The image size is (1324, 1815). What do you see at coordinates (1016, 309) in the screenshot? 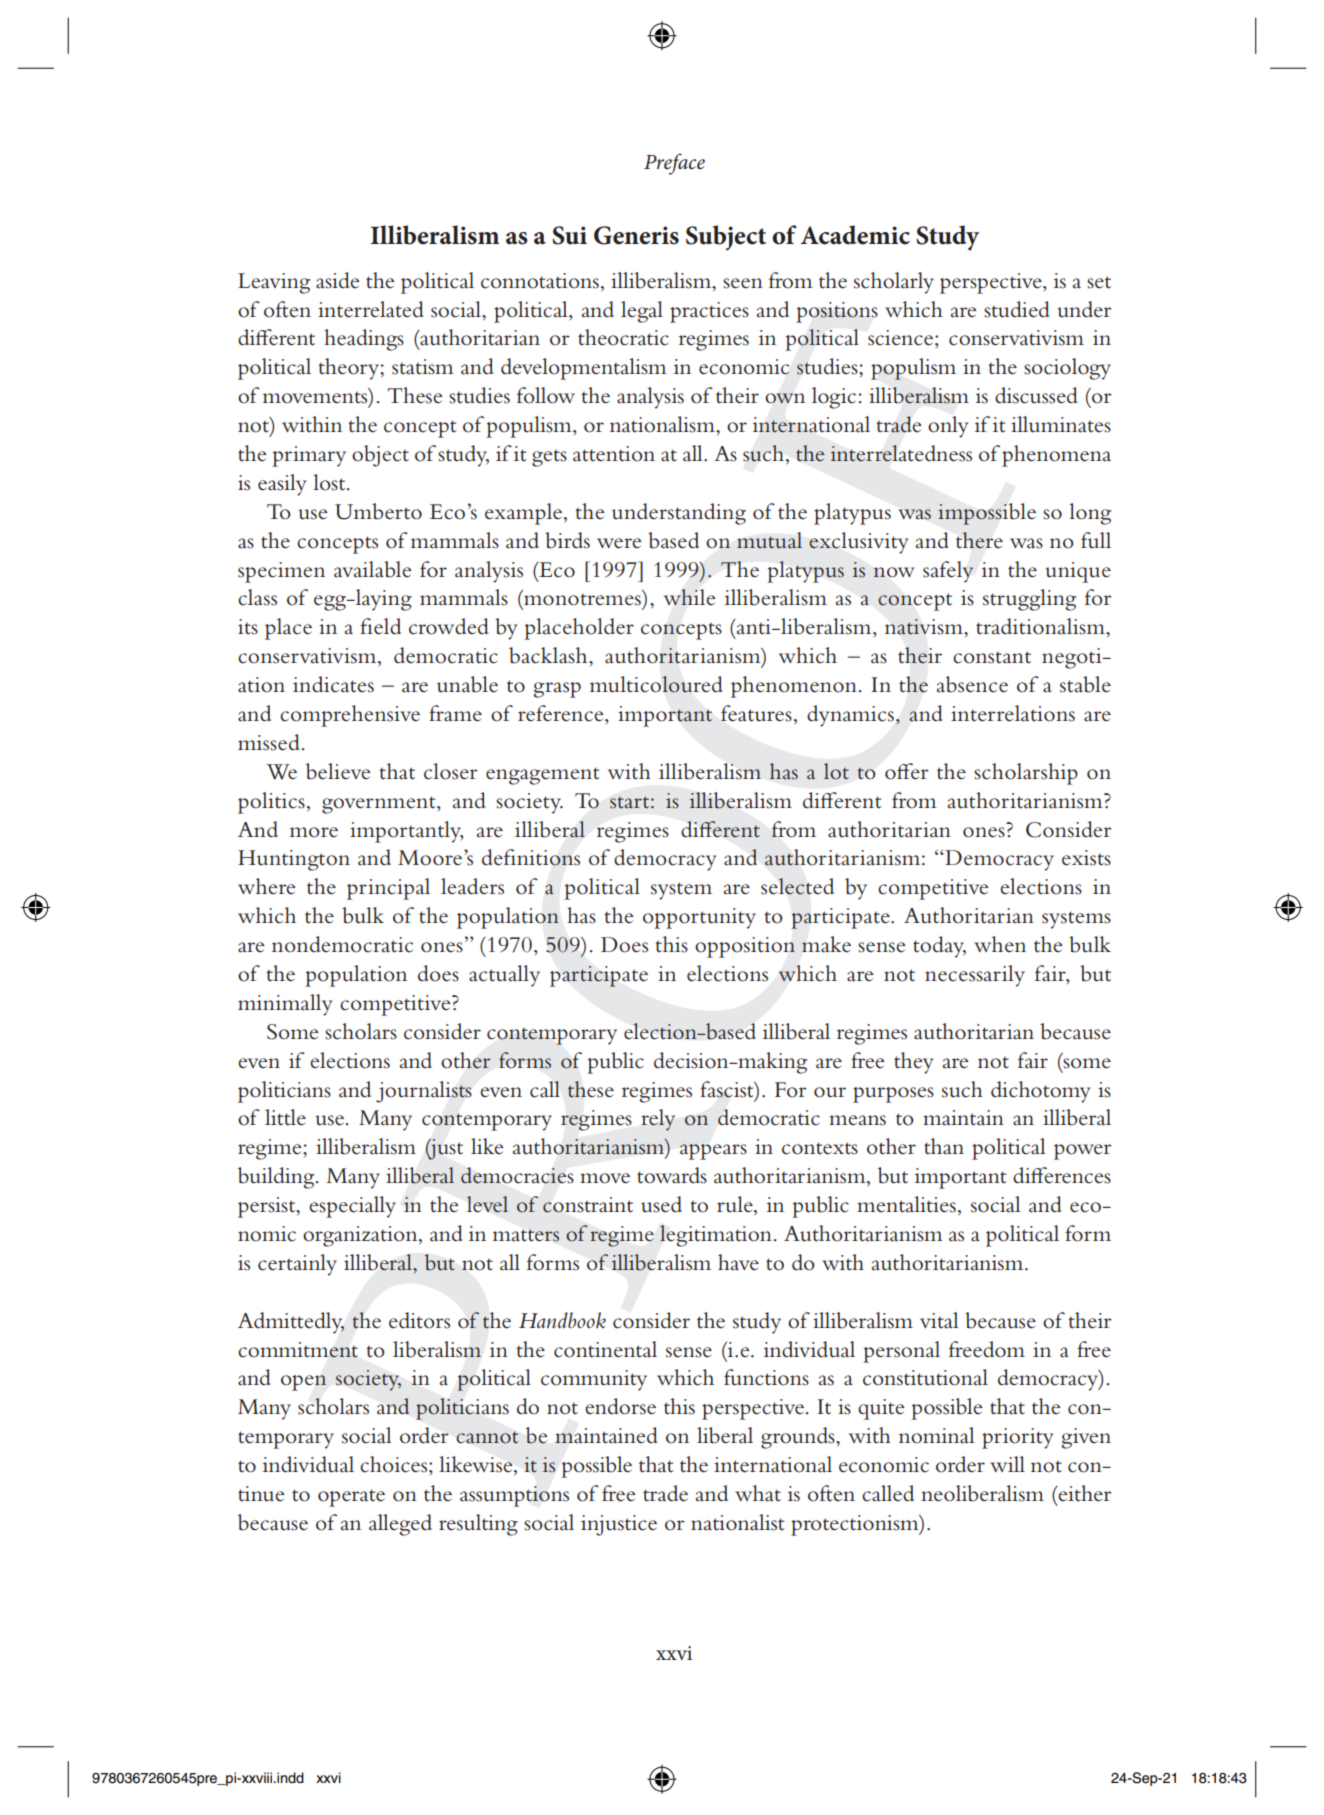
I see `studied` at bounding box center [1016, 309].
